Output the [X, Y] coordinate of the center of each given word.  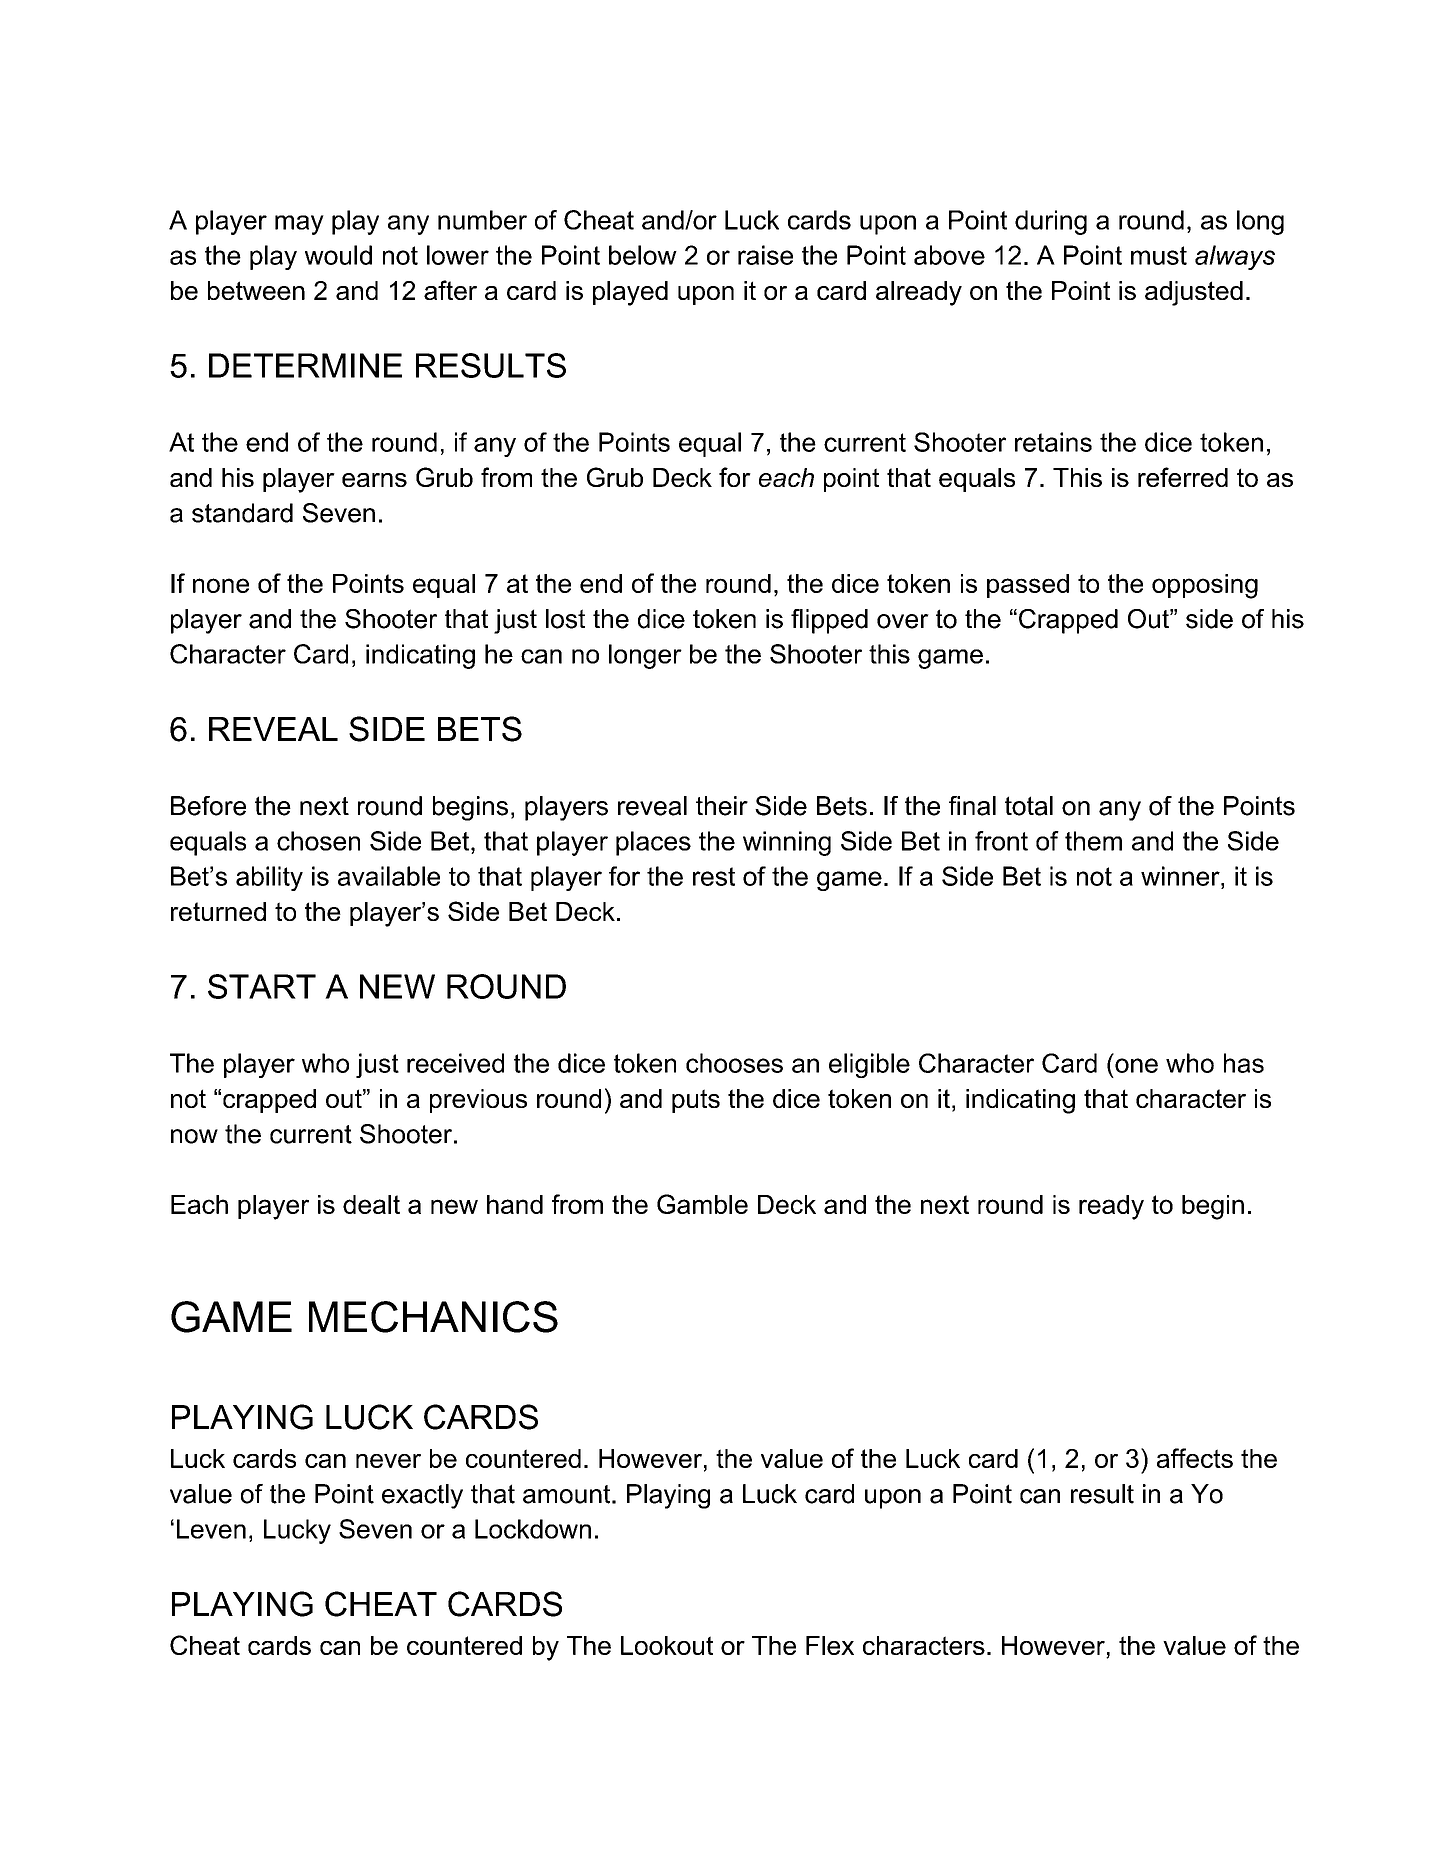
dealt [371, 1204]
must [1159, 255]
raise [765, 255]
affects [1195, 1458]
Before [208, 806]
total [1029, 806]
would [338, 255]
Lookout [667, 1645]
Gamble [702, 1204]
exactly [422, 1496]
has [1244, 1063]
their [722, 806]
